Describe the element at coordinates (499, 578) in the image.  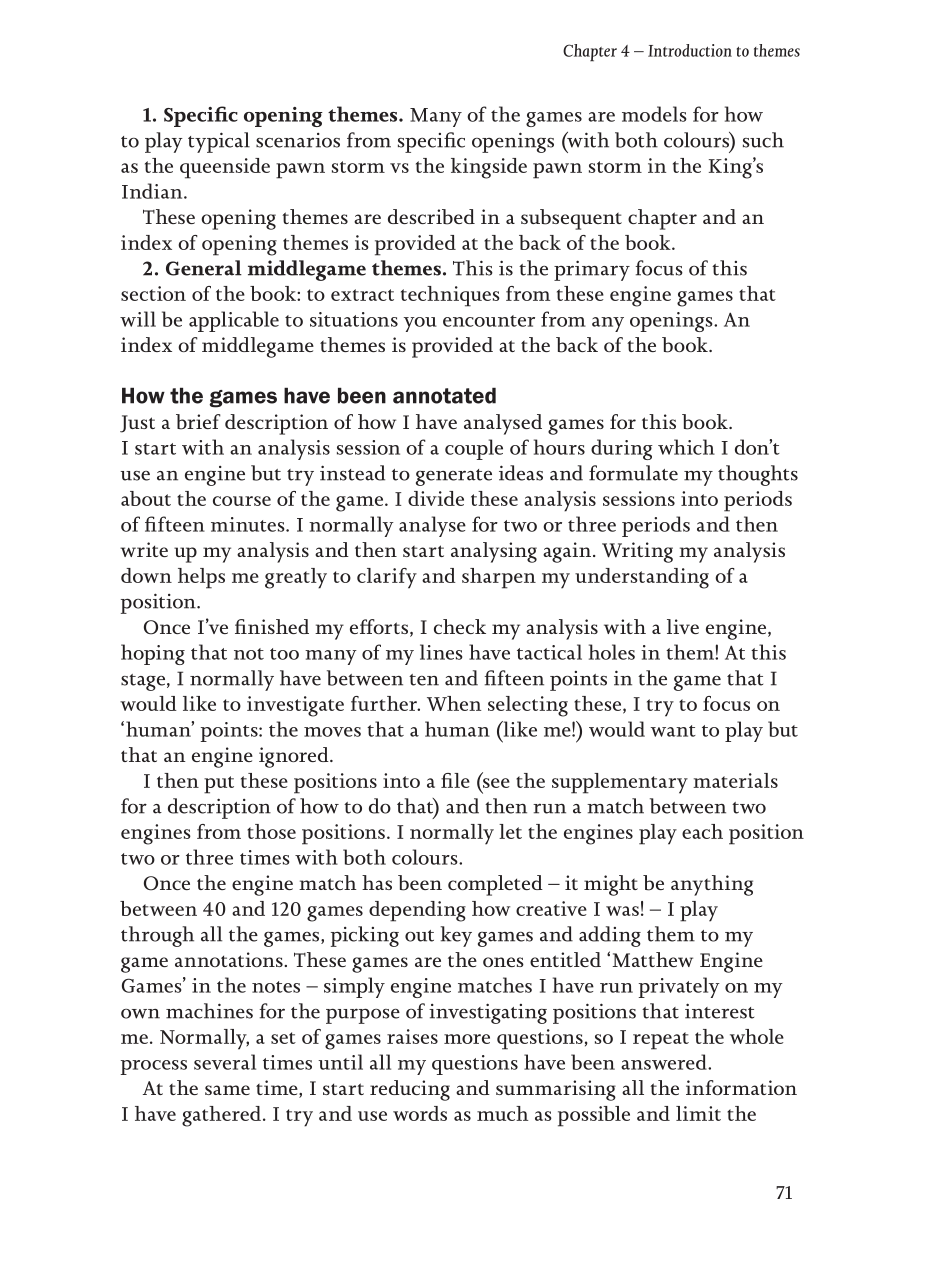
I see `sharpen` at that location.
